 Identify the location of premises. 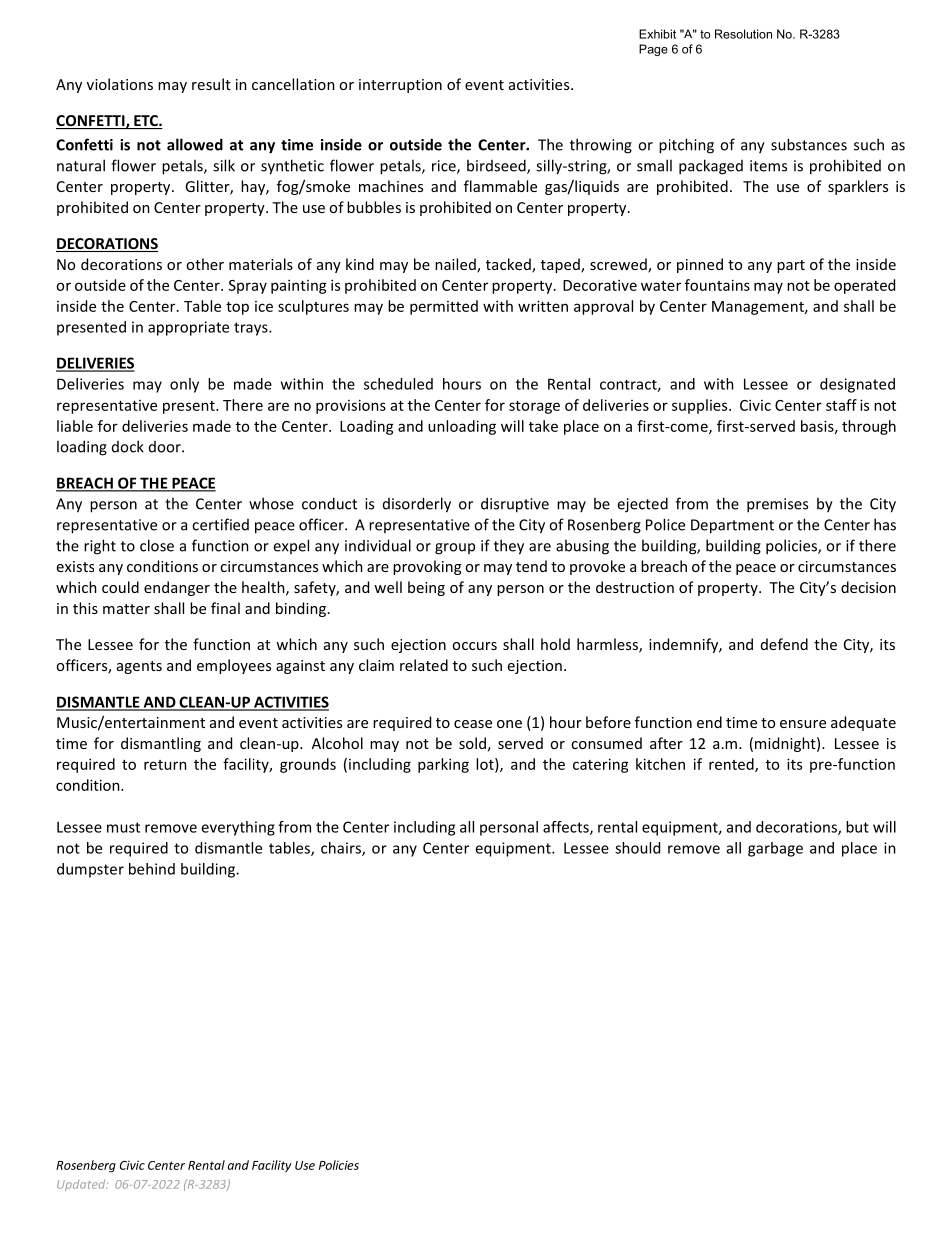
(777, 505).
